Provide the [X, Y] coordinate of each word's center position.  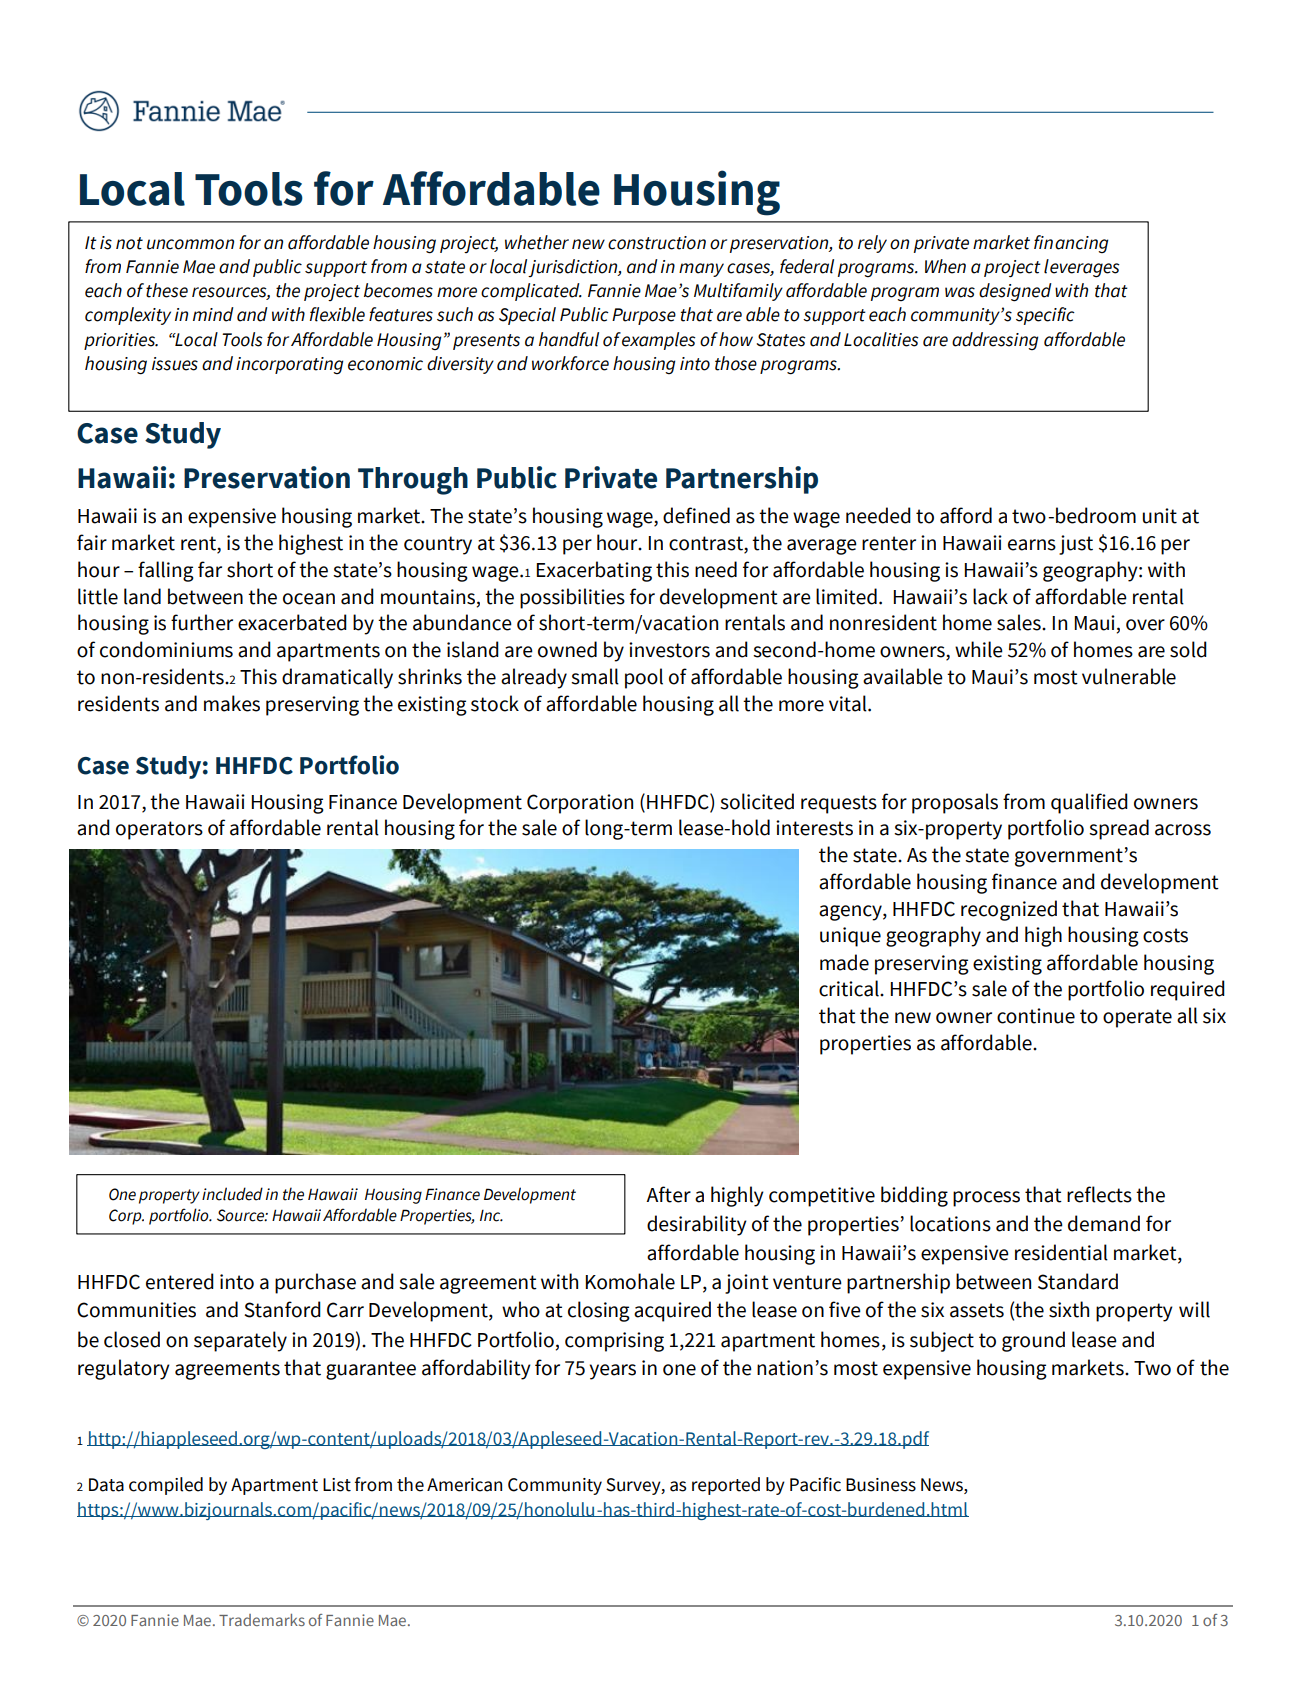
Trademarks [262, 1620]
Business [881, 1485]
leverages [1081, 268]
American [464, 1485]
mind [213, 314]
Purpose [644, 316]
